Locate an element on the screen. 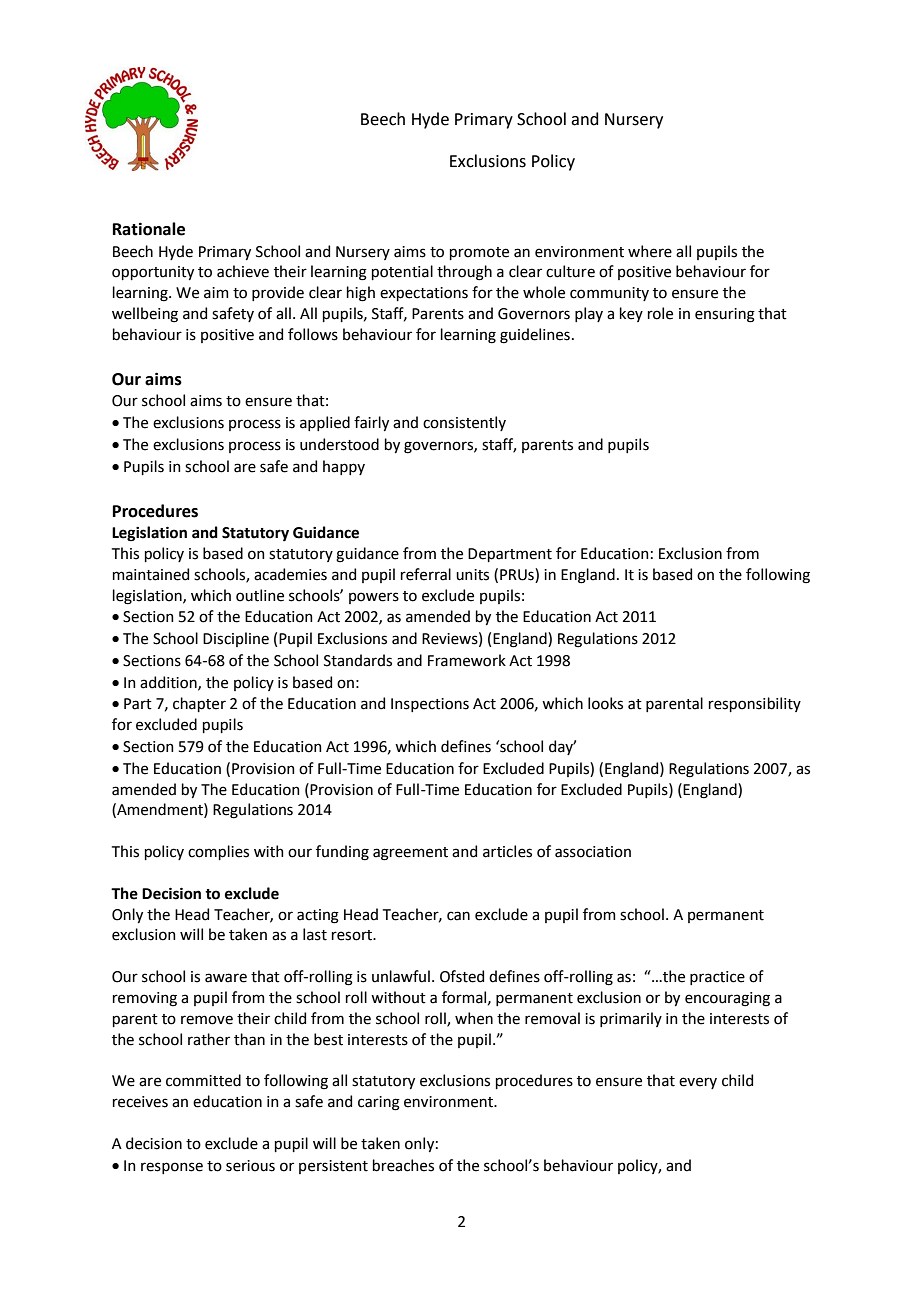  breaches is located at coordinates (403, 1165).
